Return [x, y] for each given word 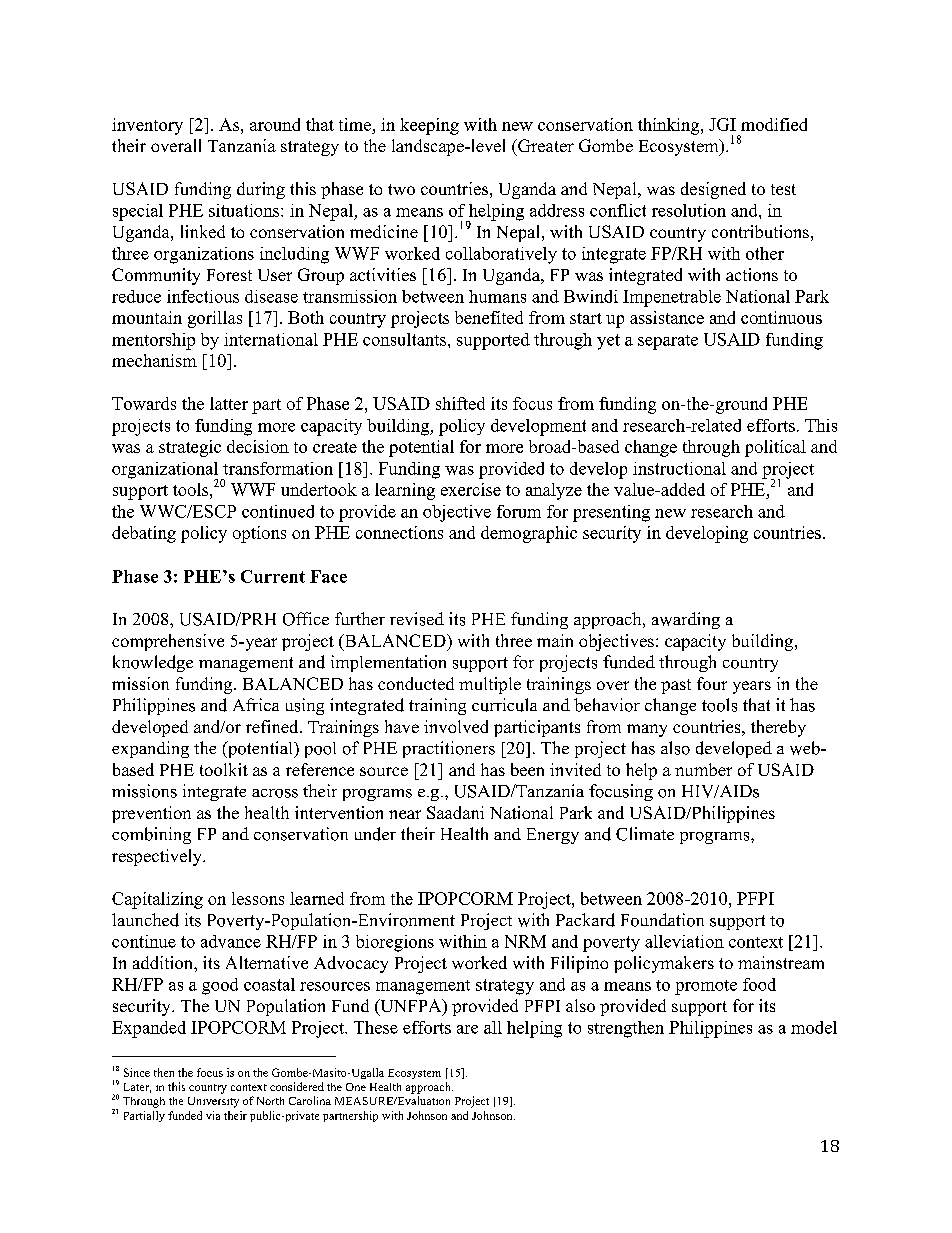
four [712, 683]
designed [713, 190]
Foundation [662, 920]
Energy [553, 836]
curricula [504, 705]
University [213, 1102]
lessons [258, 898]
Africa [256, 704]
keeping [429, 126]
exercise [471, 489]
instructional [679, 468]
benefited [489, 317]
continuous [781, 317]
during [261, 190]
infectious [203, 296]
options [259, 534]
